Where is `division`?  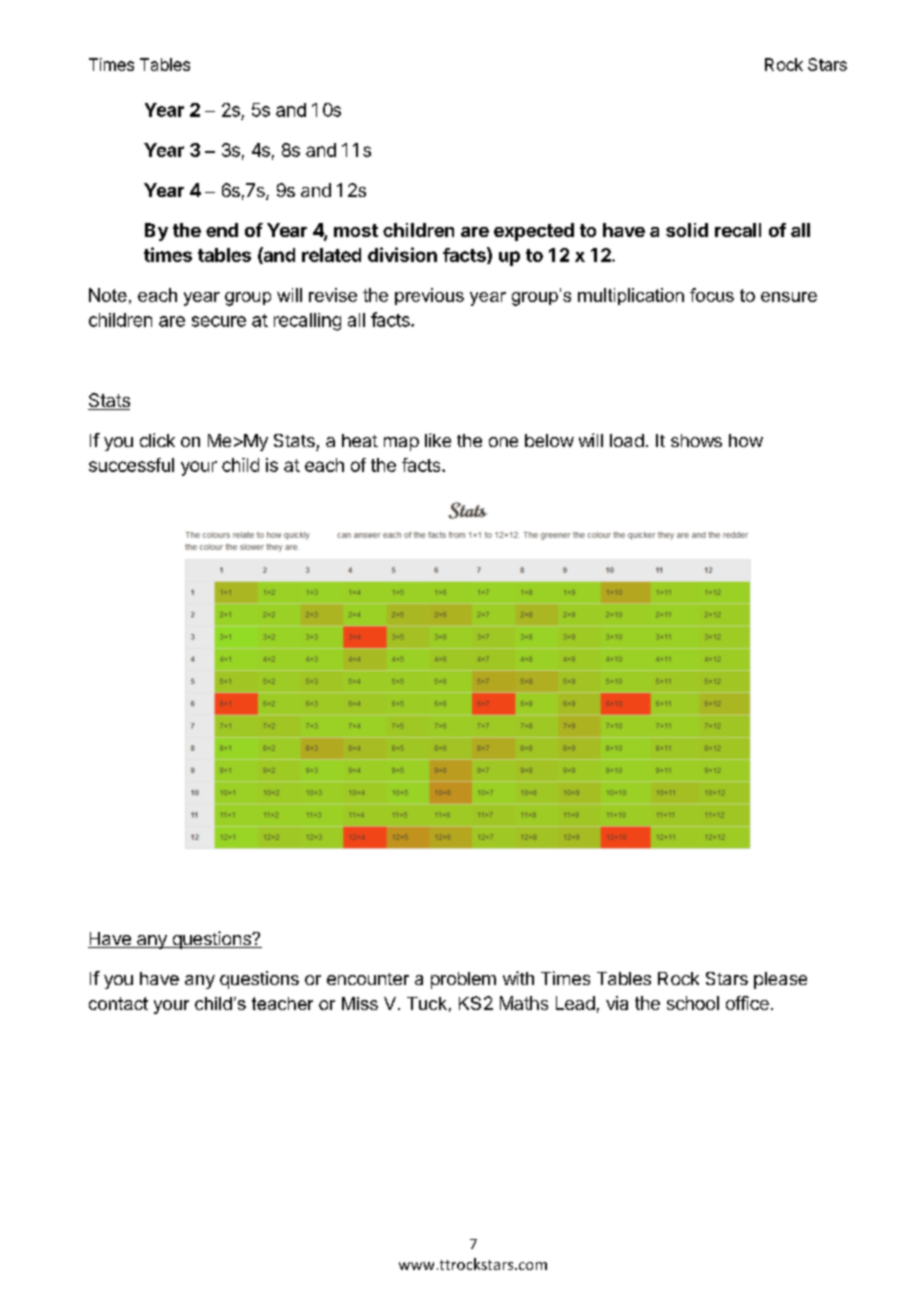 division is located at coordinates (402, 254).
